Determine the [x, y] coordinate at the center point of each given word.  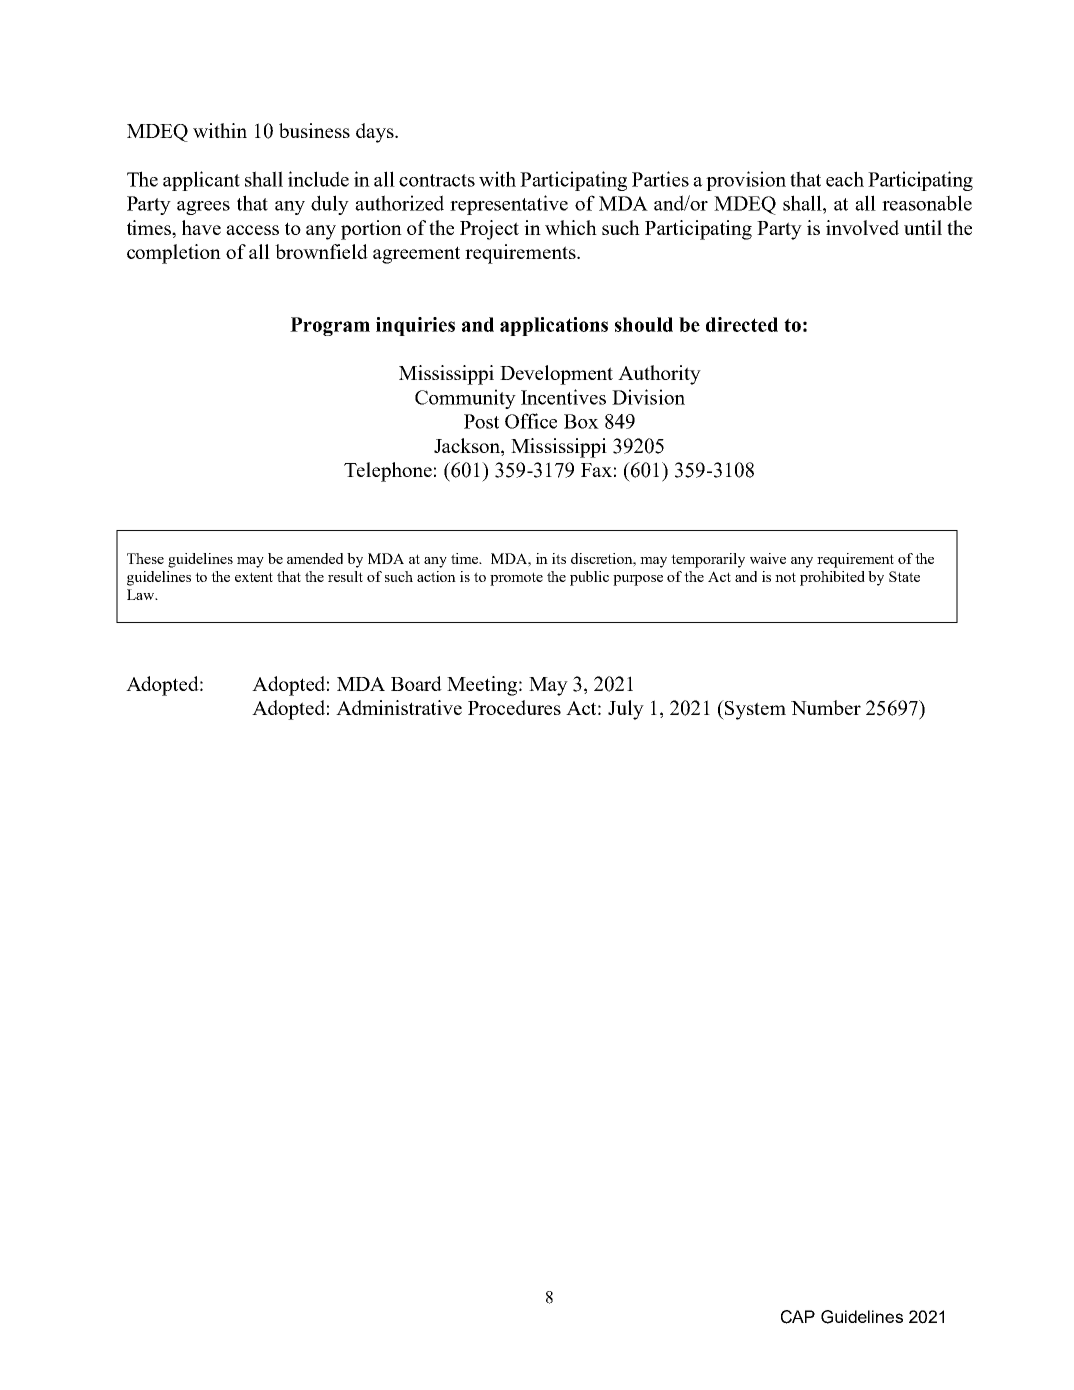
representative [509, 205]
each [845, 179]
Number [826, 707]
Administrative [399, 707]
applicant [201, 181]
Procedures [514, 707]
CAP [798, 1317]
